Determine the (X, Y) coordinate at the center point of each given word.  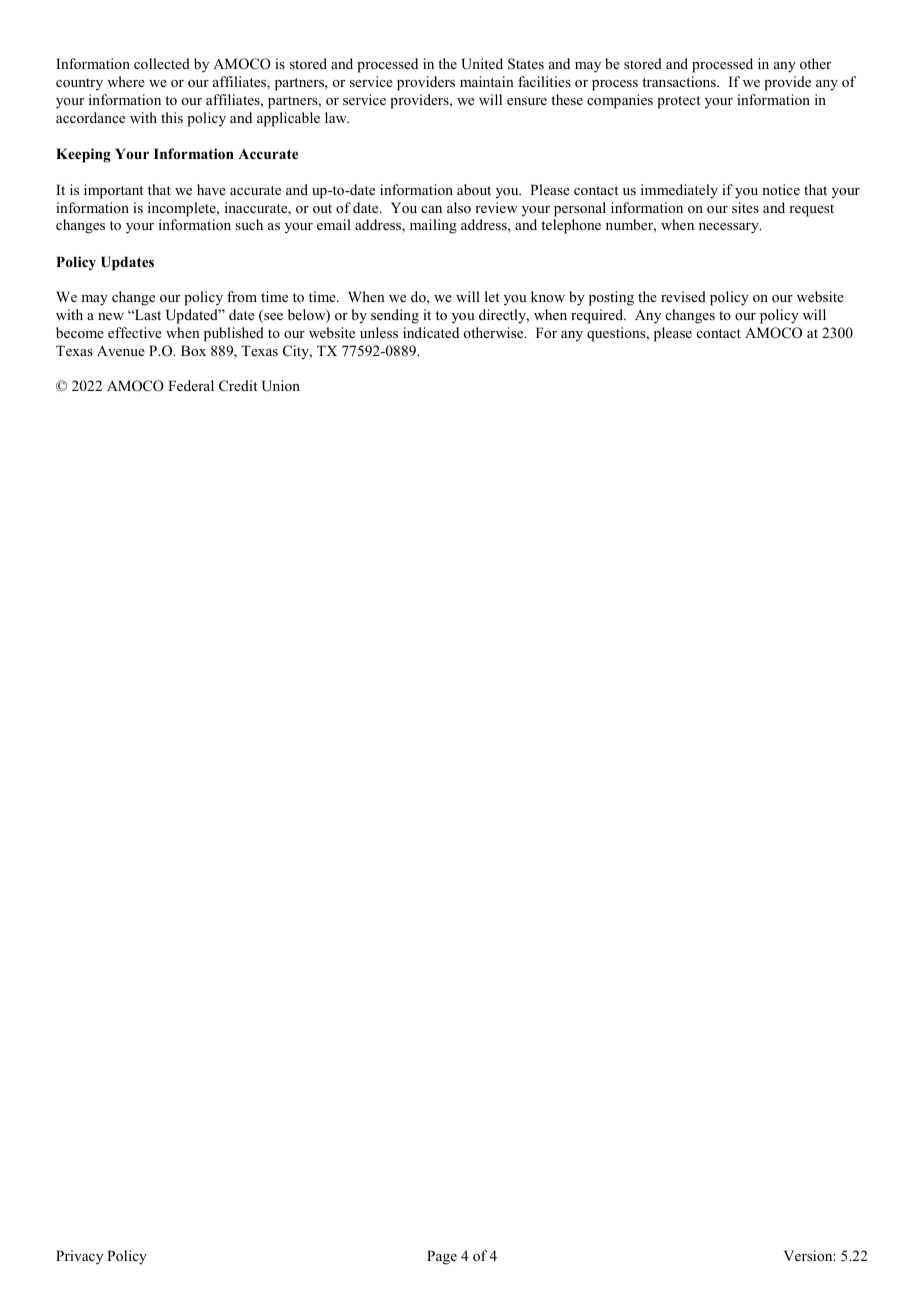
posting (611, 298)
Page (442, 1257)
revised (683, 296)
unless (379, 332)
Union (281, 386)
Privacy (79, 1257)
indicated (431, 332)
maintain (487, 81)
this (172, 117)
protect (678, 102)
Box (193, 350)
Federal (191, 385)
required (598, 316)
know (548, 296)
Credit (238, 385)
